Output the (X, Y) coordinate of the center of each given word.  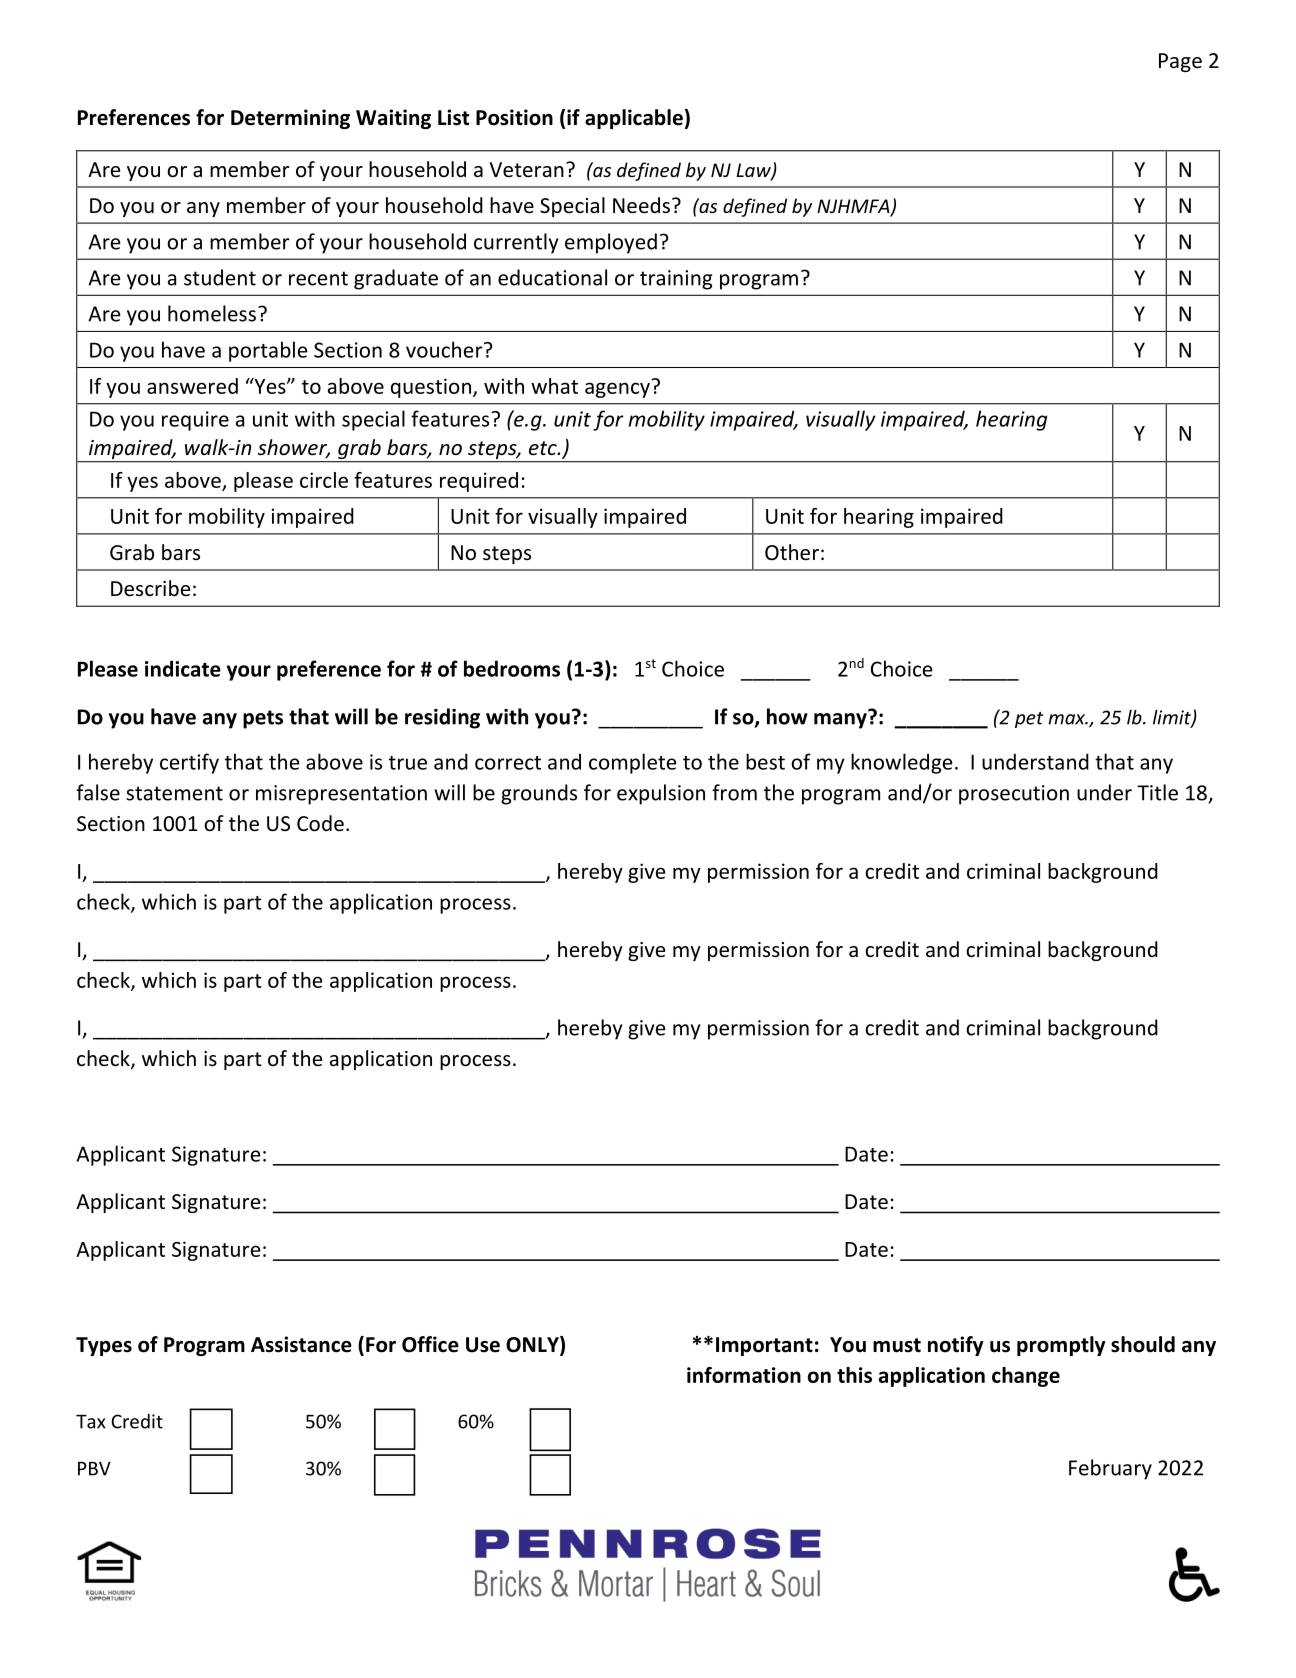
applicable (634, 119)
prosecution (1014, 795)
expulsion (661, 794)
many (841, 720)
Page (1180, 62)
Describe (150, 588)
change (1026, 1377)
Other (792, 552)
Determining (290, 119)
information (744, 1375)
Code (320, 823)
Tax (91, 1422)
